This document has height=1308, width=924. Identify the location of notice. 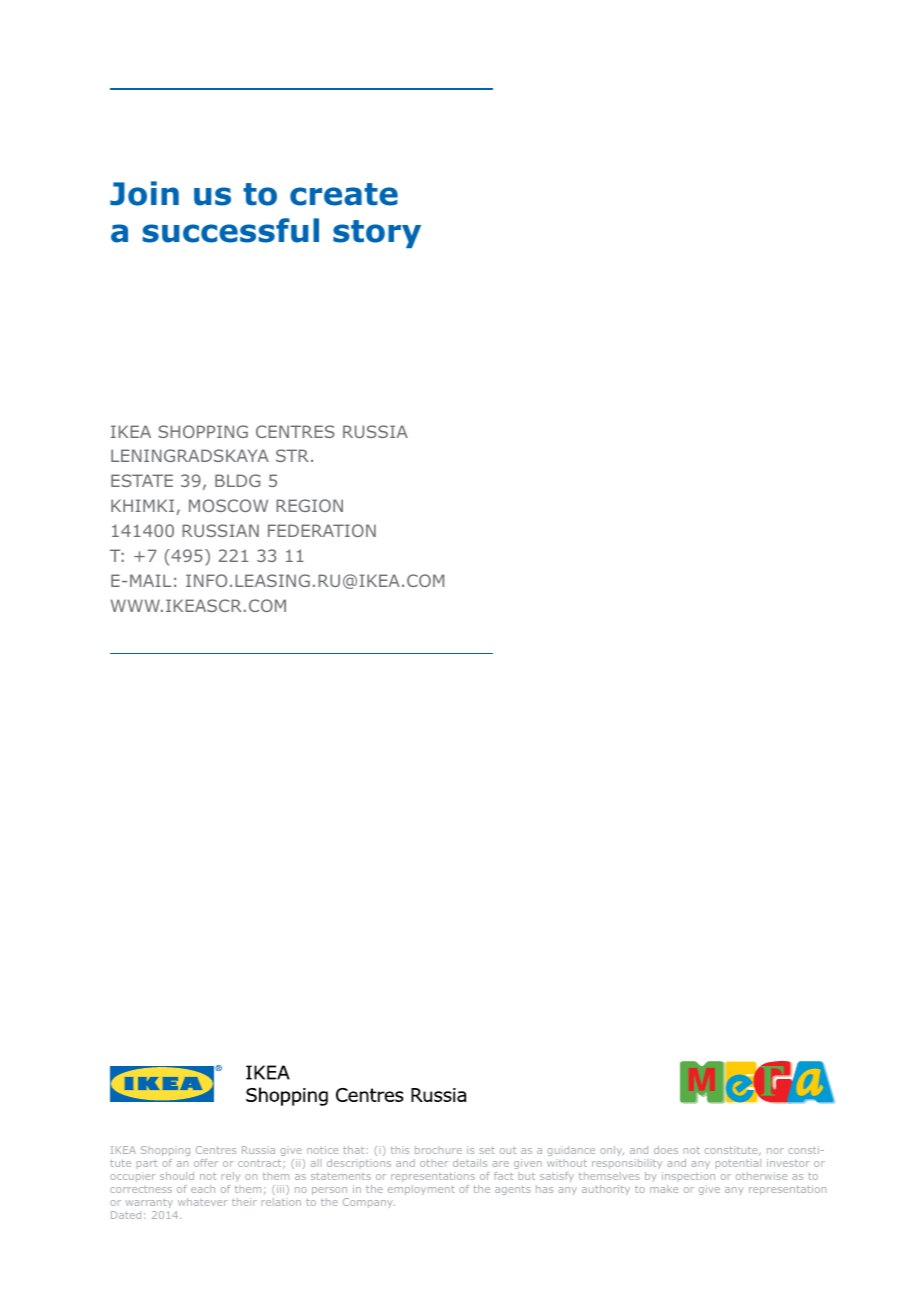
(322, 1150).
